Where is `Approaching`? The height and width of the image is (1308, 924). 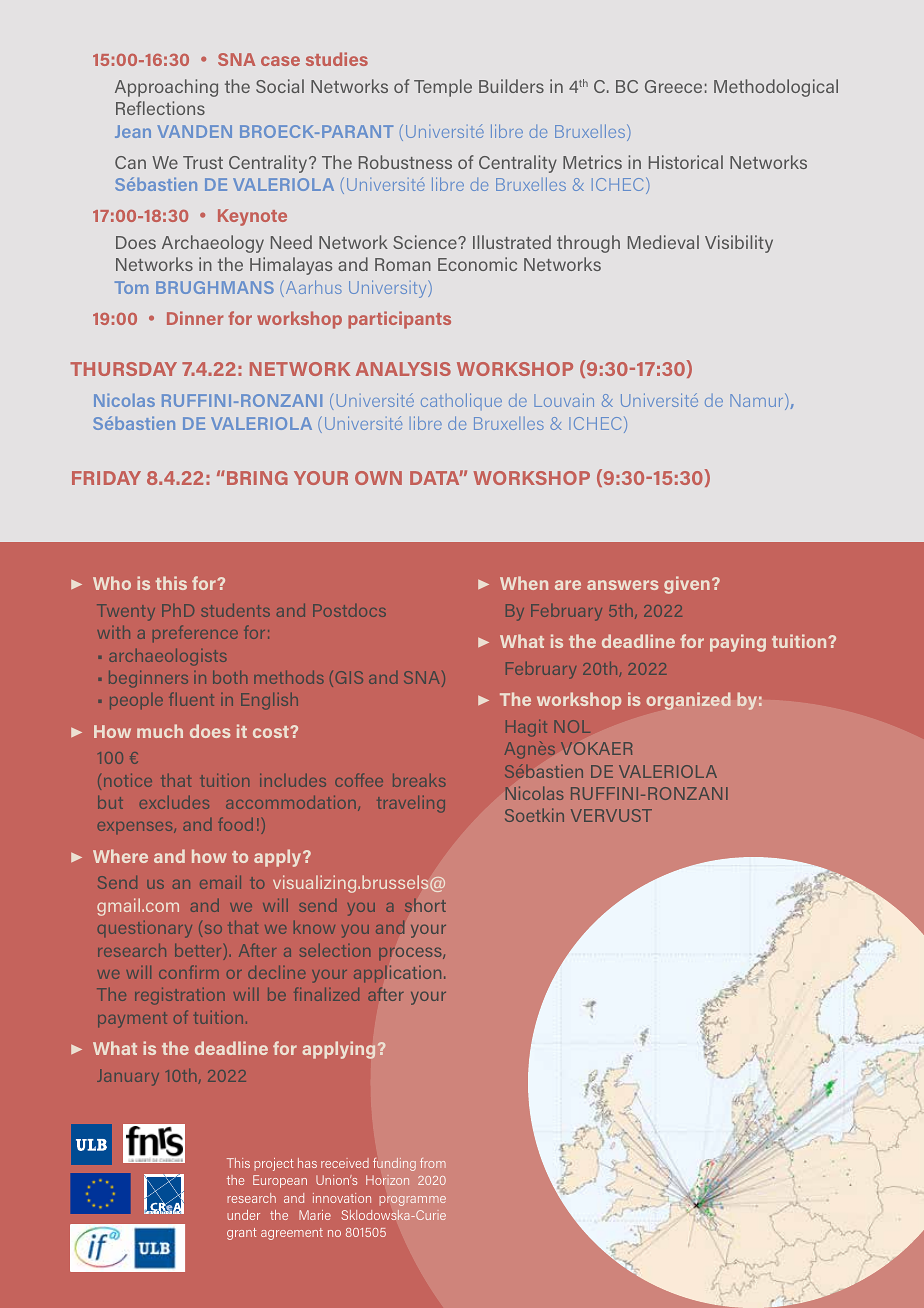 Approaching is located at coordinates (166, 88).
